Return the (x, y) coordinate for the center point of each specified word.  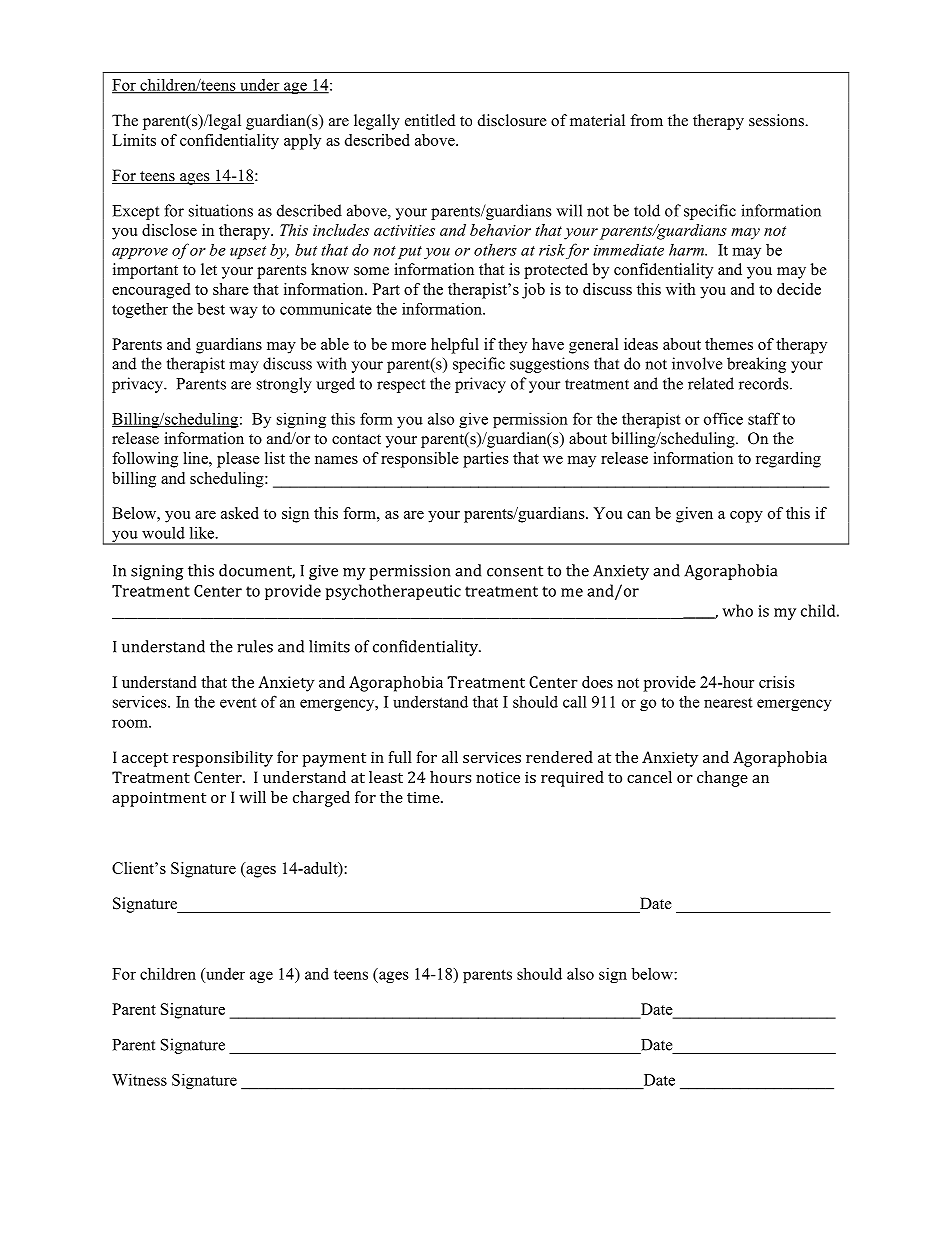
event (238, 702)
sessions (777, 120)
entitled (430, 120)
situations (221, 210)
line (196, 458)
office (723, 418)
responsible (420, 460)
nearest (728, 702)
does (597, 682)
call (575, 702)
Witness (139, 1080)
